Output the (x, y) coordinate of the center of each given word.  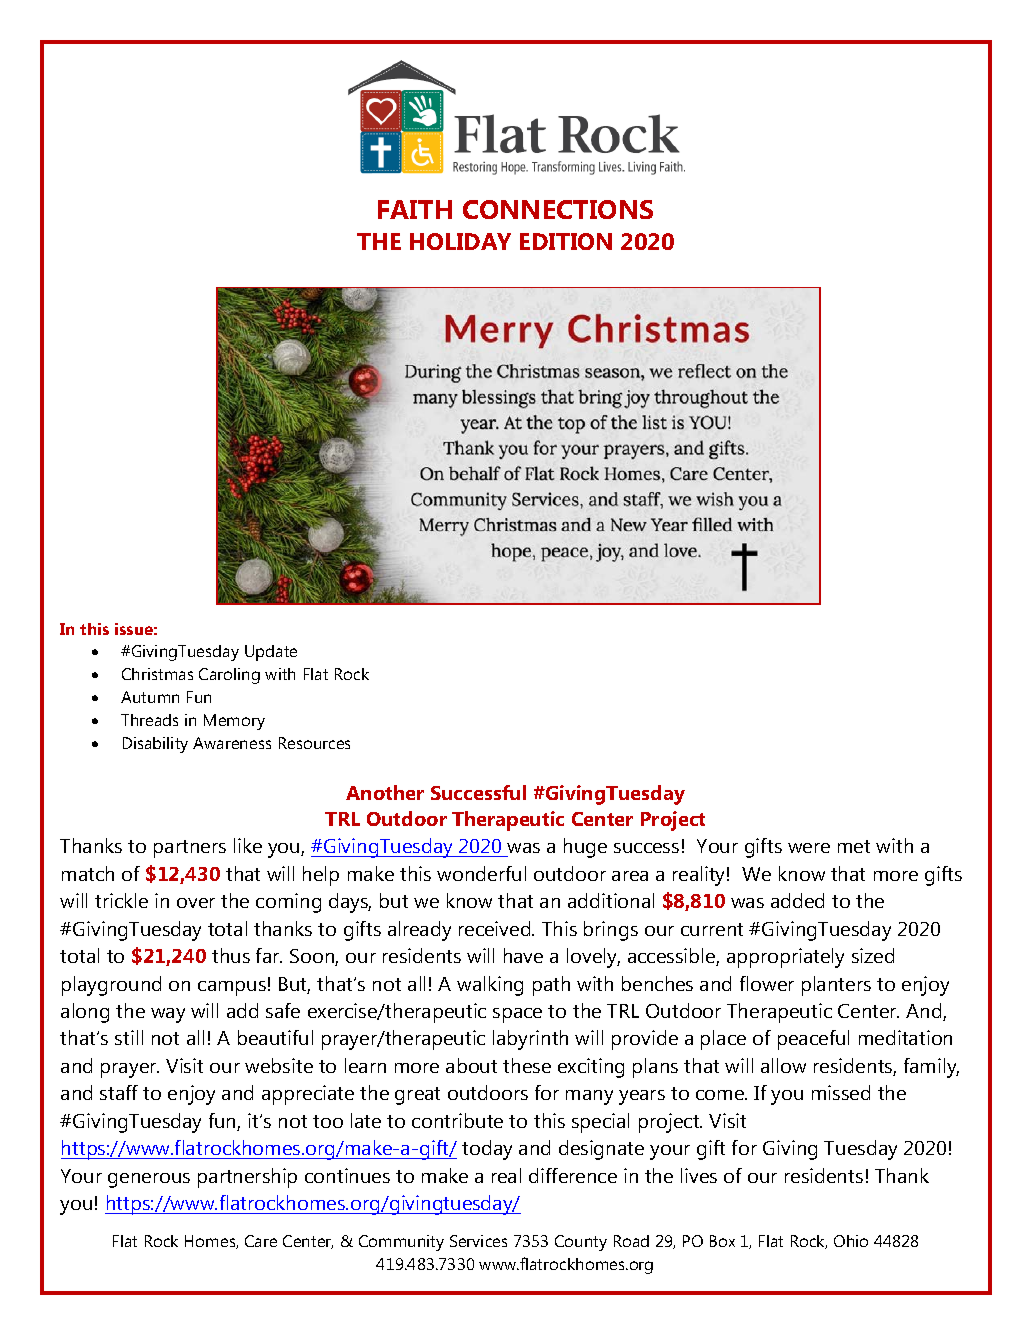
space (517, 1015)
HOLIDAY (460, 241)
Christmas (157, 674)
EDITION (566, 241)
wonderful (481, 873)
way (168, 1015)
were (809, 848)
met (854, 846)
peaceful (813, 1040)
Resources (314, 743)
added (797, 900)
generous (149, 1180)
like (248, 845)
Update (271, 653)
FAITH (415, 209)
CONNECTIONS (558, 209)
